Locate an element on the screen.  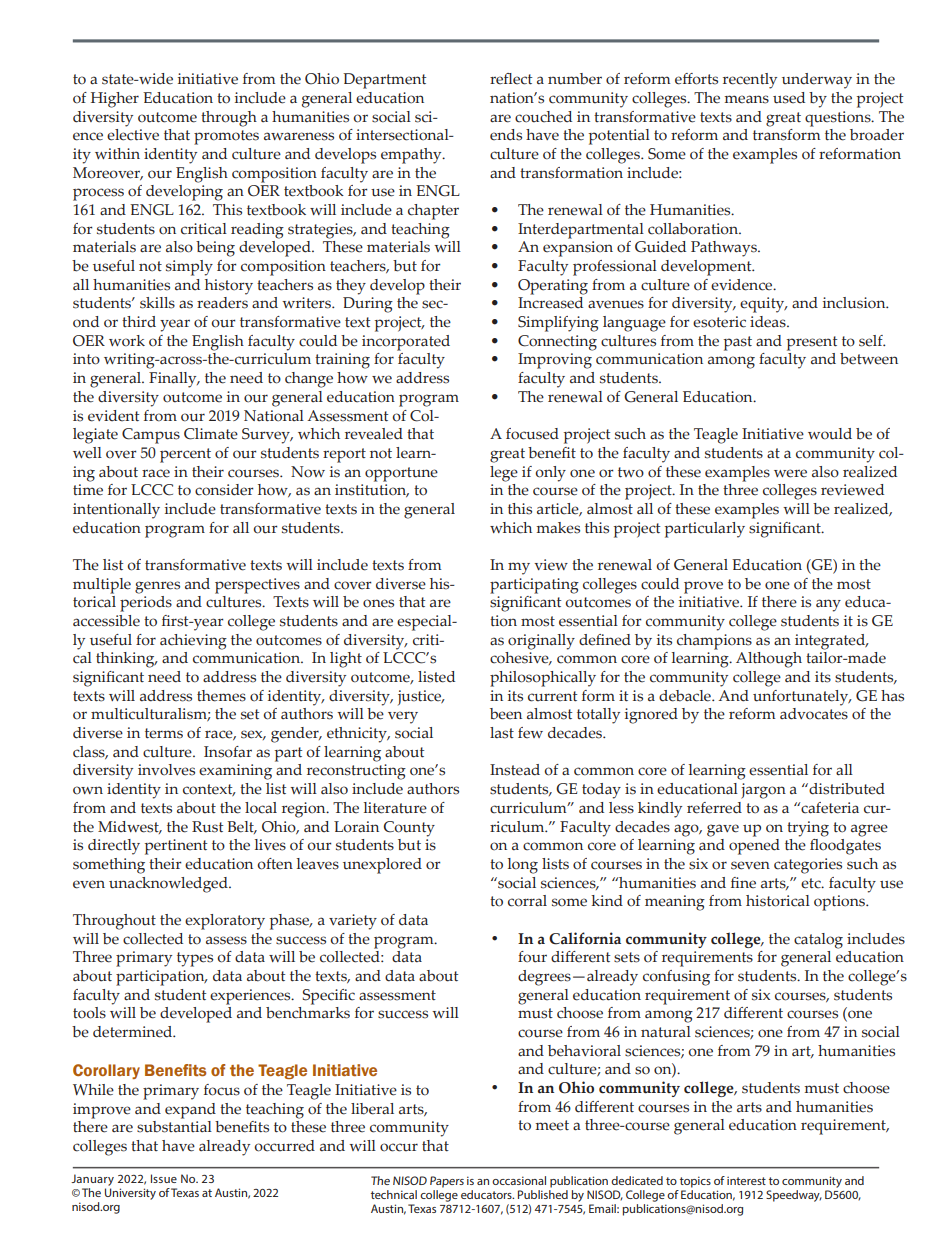
originally is located at coordinates (541, 642).
